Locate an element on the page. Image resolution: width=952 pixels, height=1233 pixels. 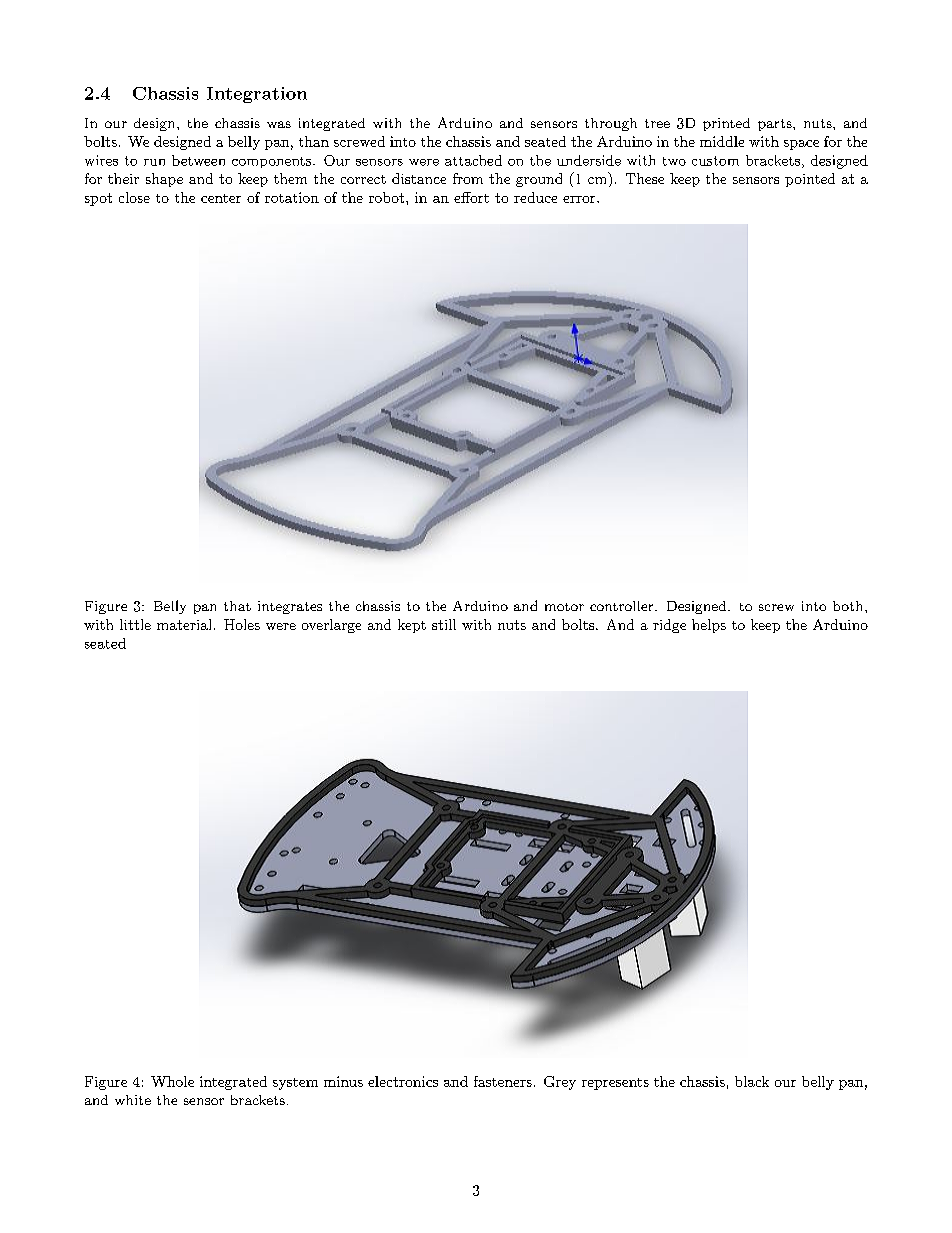
attached is located at coordinates (473, 160).
